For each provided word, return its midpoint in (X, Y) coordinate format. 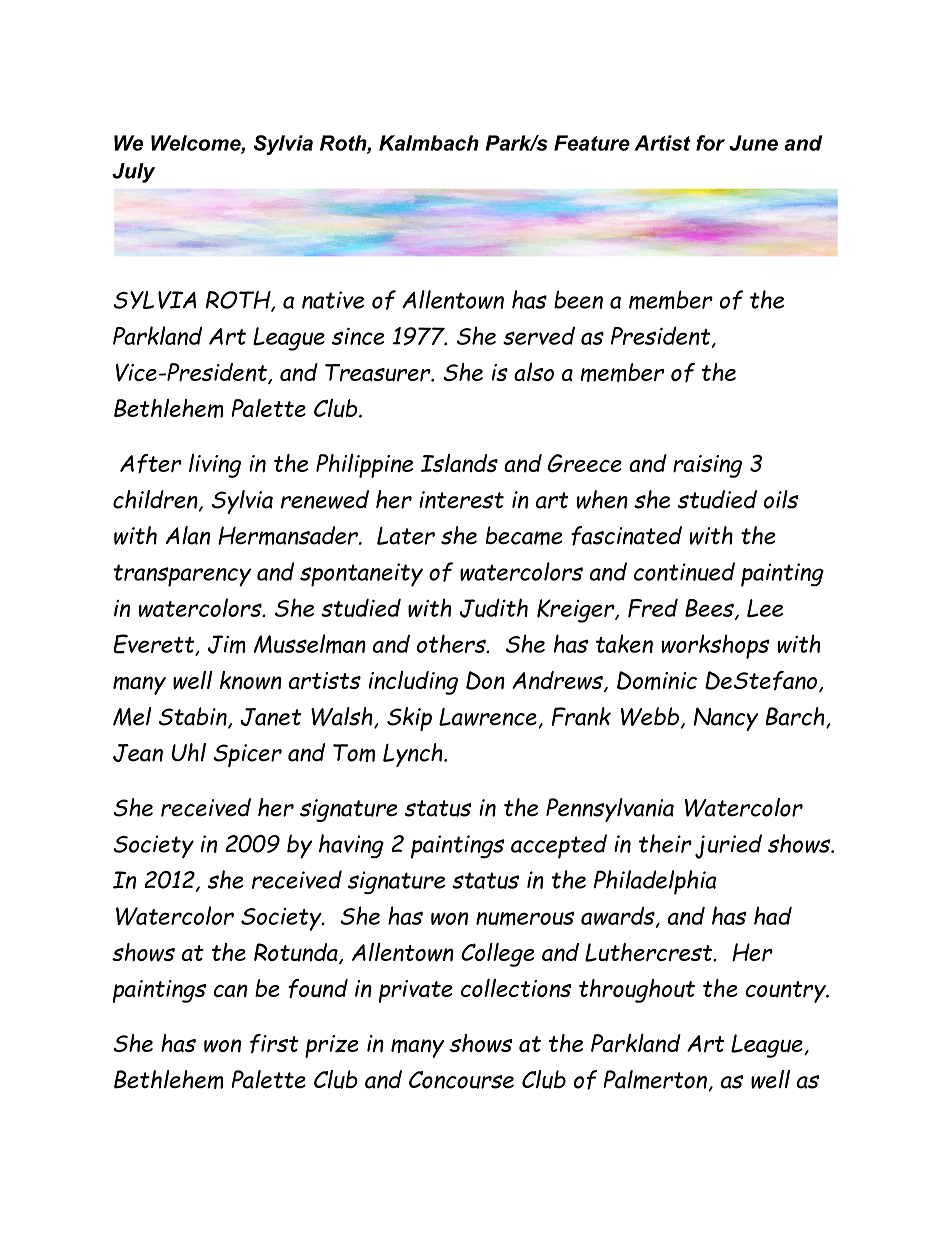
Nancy (725, 719)
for (710, 143)
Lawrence (489, 718)
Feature (592, 143)
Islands (459, 463)
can (230, 990)
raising (707, 466)
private (415, 991)
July (133, 173)
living (215, 466)
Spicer (247, 755)
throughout (637, 991)
